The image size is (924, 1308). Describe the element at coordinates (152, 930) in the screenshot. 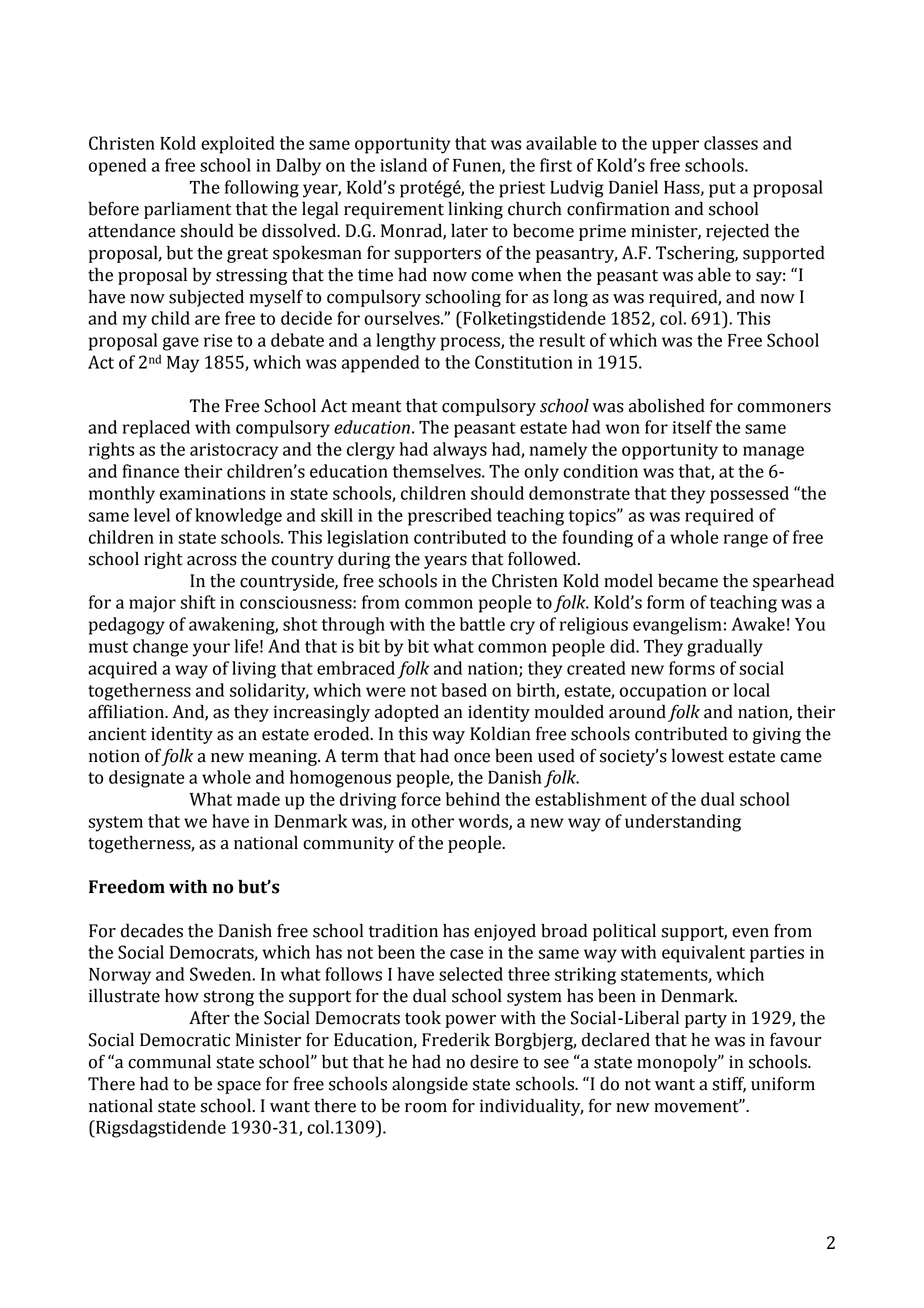

I see `decades` at that location.
